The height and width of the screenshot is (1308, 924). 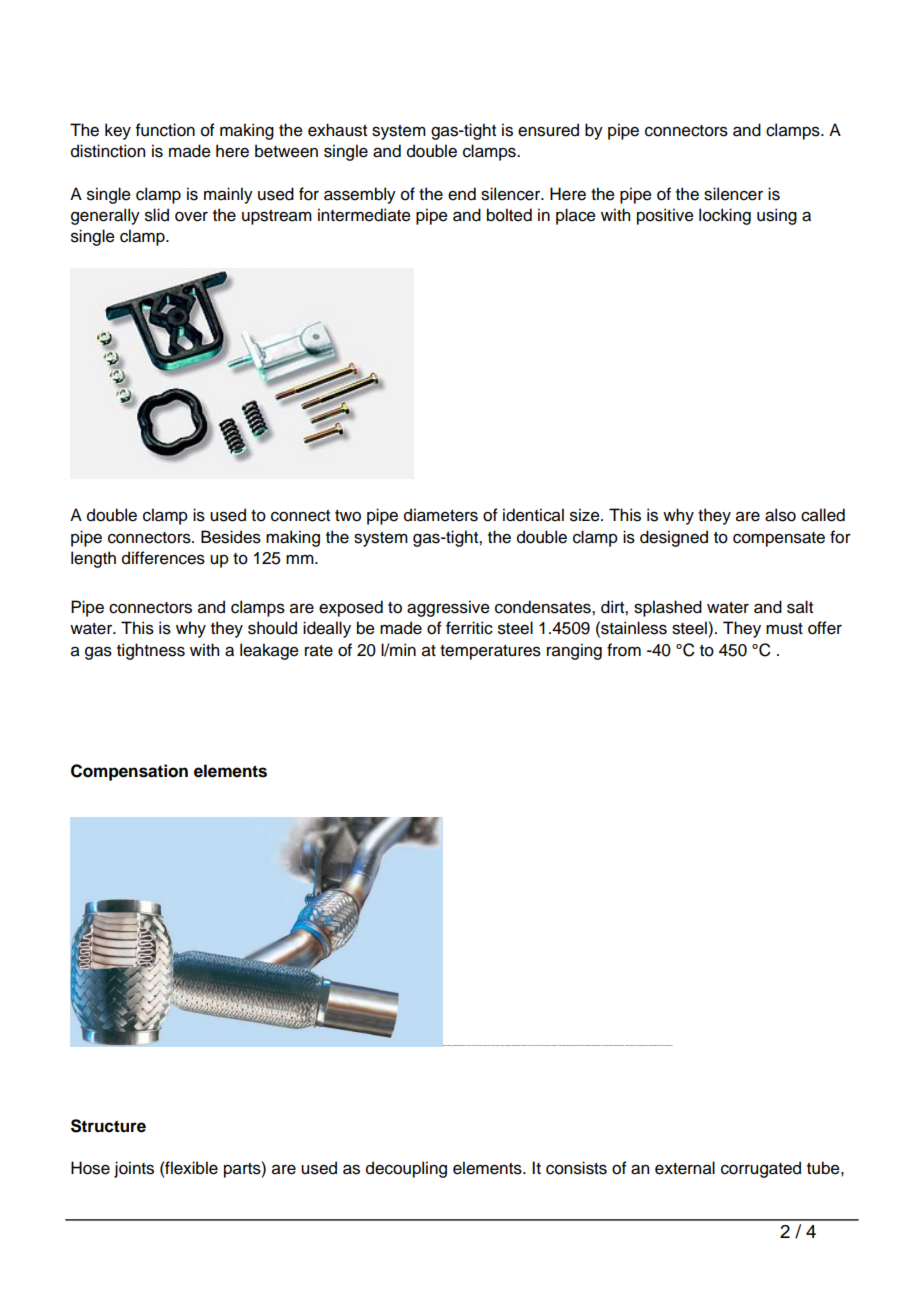 What do you see at coordinates (490, 652) in the screenshot?
I see `temperatures` at bounding box center [490, 652].
